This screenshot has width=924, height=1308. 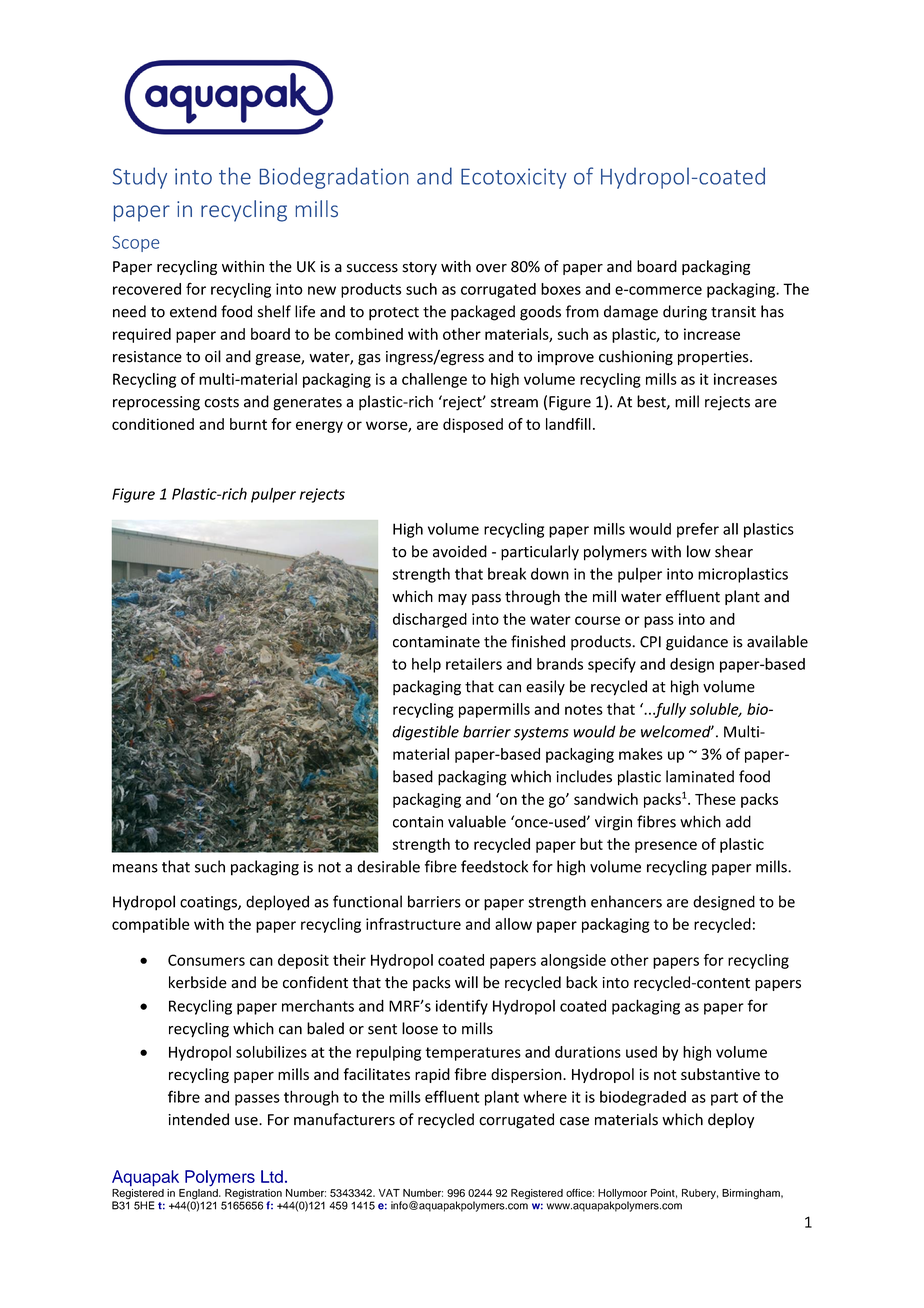 I want to click on story, so click(x=420, y=268).
